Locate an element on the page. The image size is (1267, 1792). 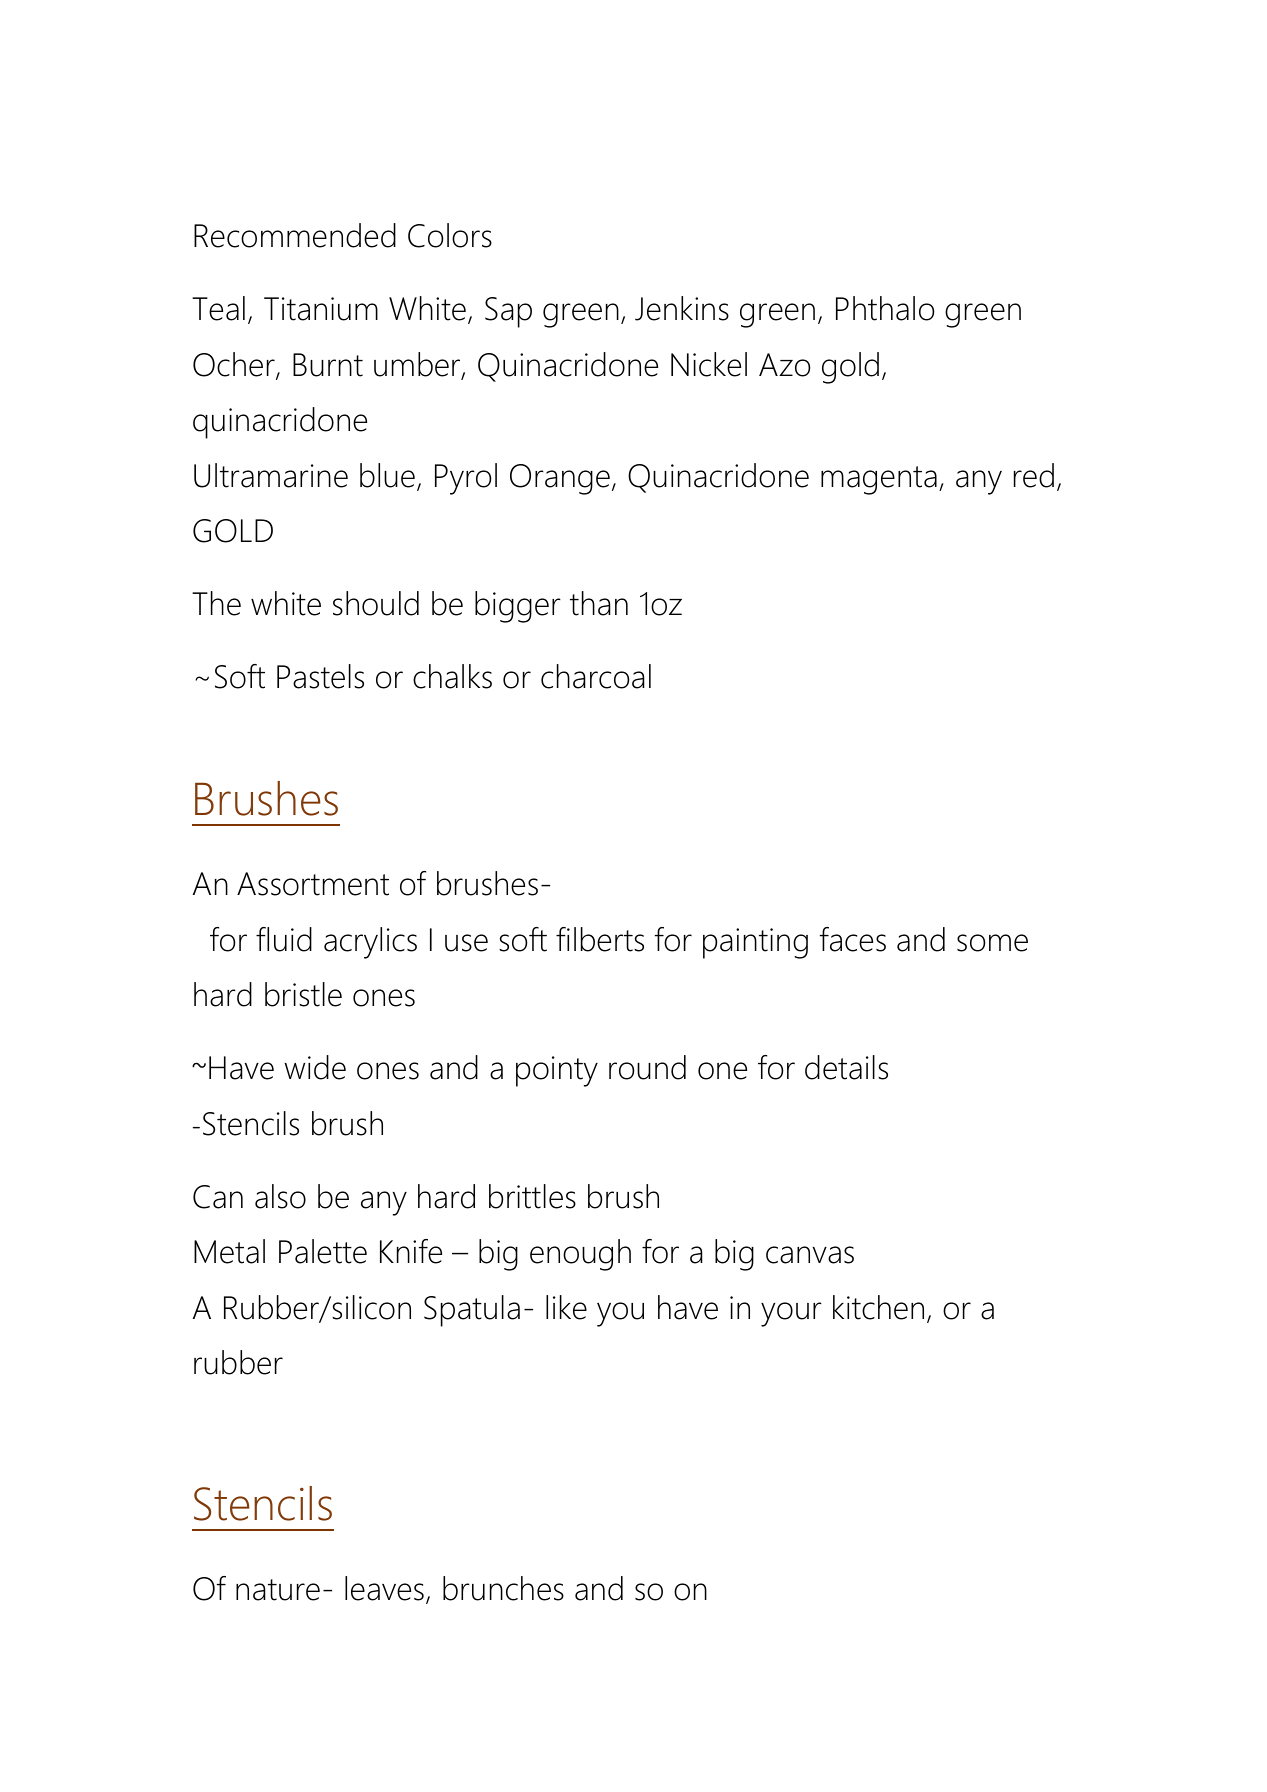
round is located at coordinates (647, 1067).
